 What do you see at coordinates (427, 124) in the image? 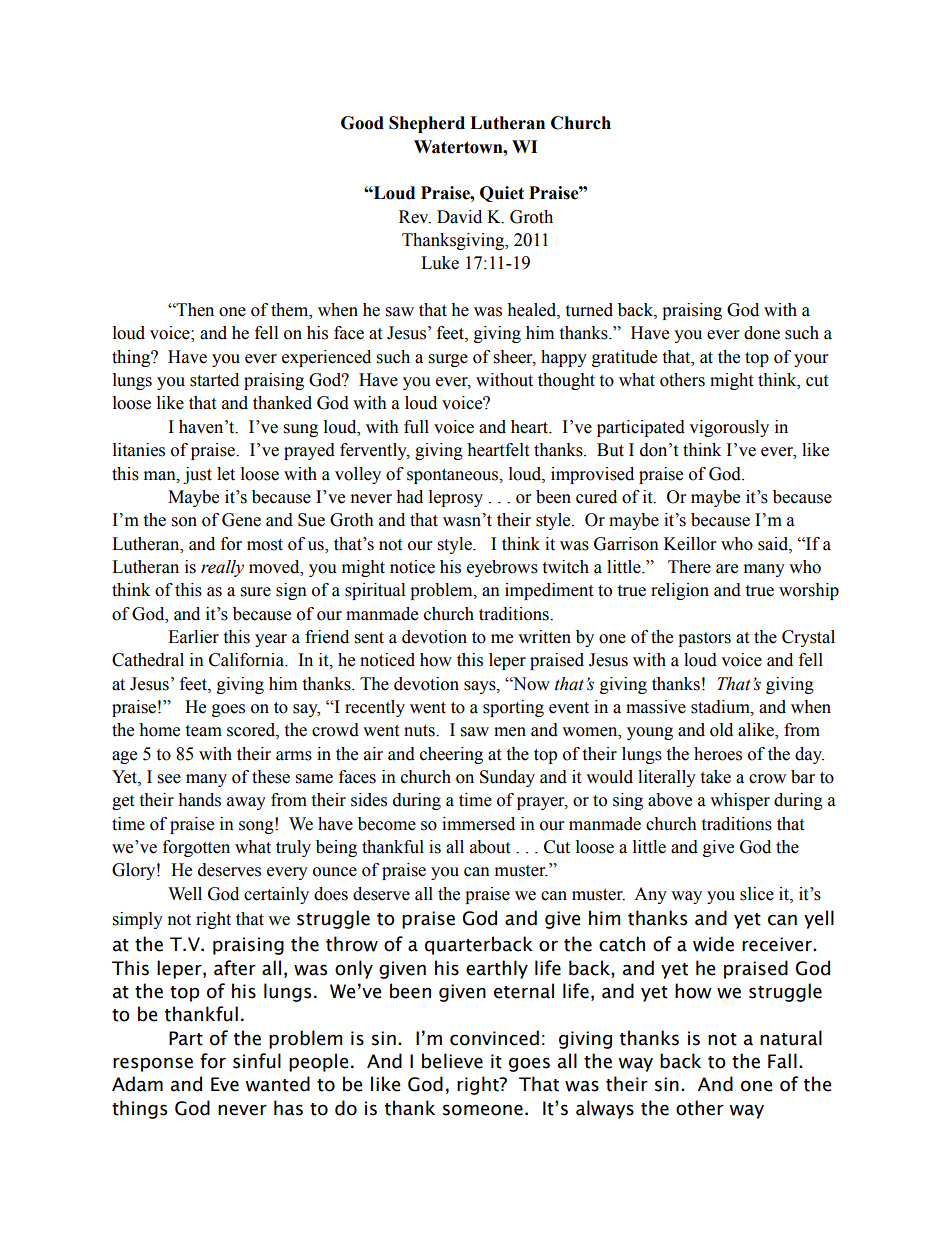
I see `Shepherd` at bounding box center [427, 124].
